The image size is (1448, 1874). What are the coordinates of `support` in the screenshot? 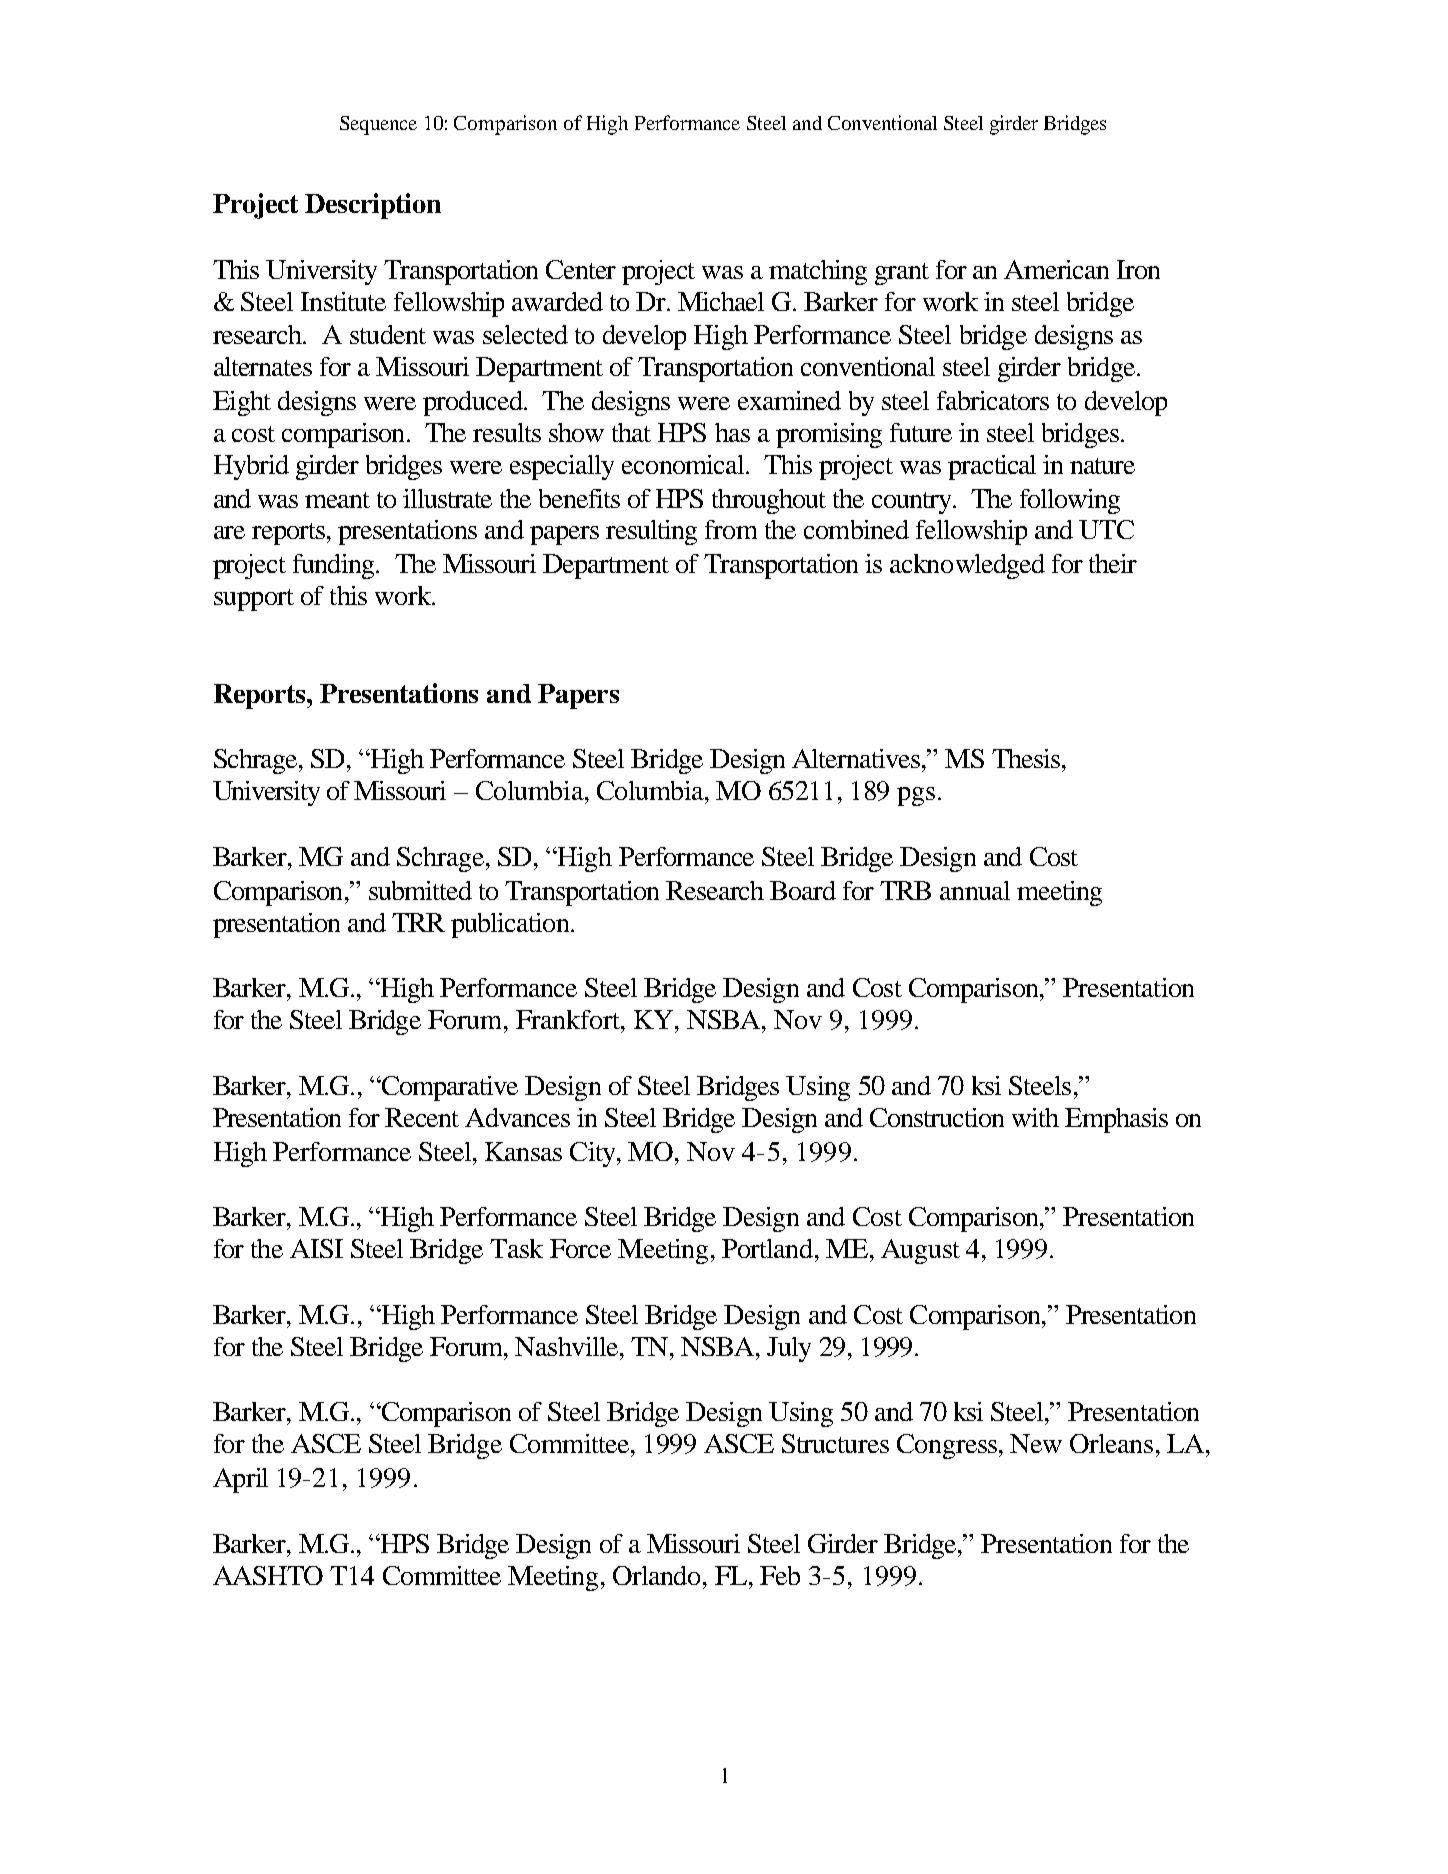 It's located at (254, 600).
